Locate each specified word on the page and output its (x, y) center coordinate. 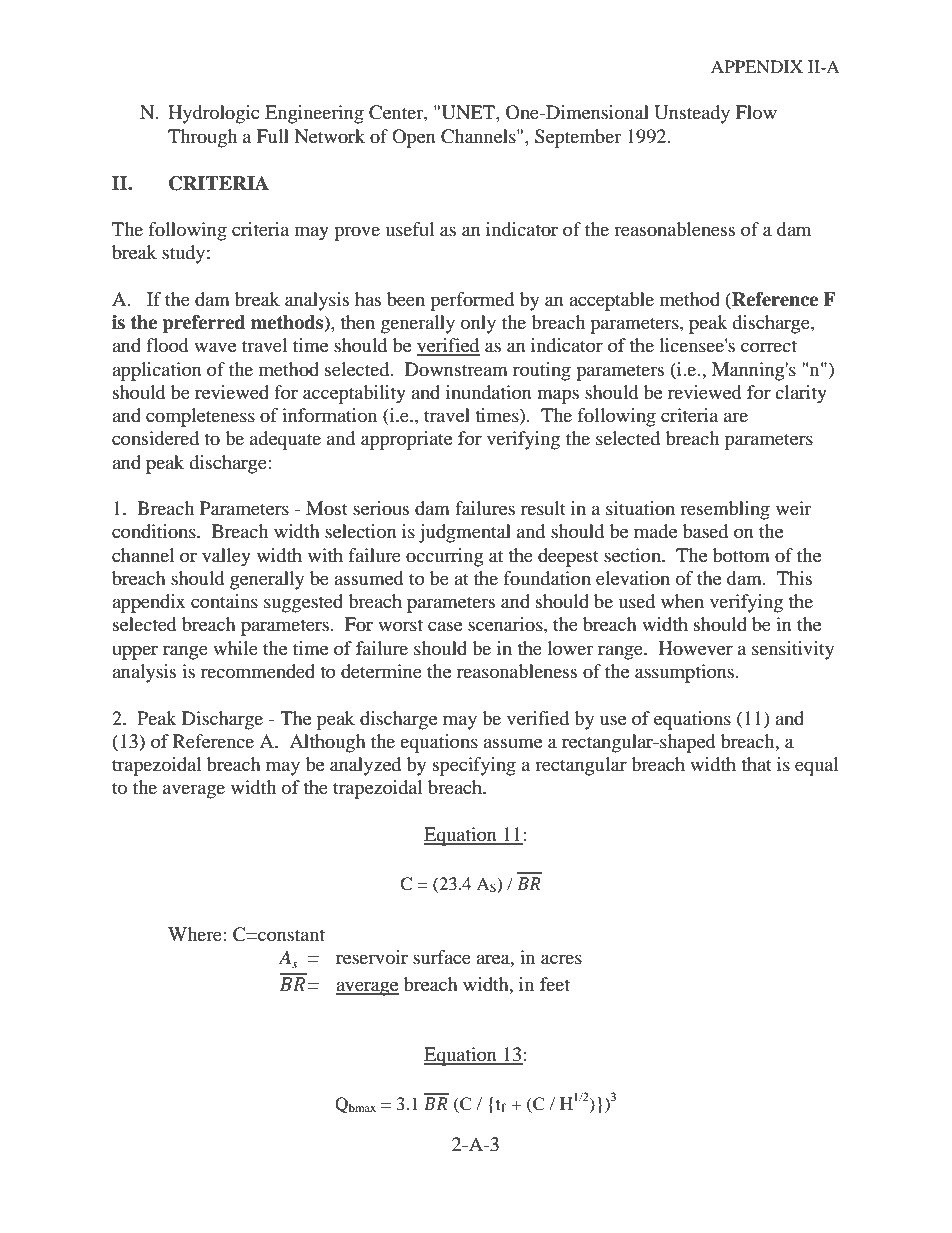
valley (226, 557)
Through (202, 138)
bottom (741, 555)
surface (442, 957)
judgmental (465, 533)
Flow (756, 112)
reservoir (372, 957)
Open (414, 138)
